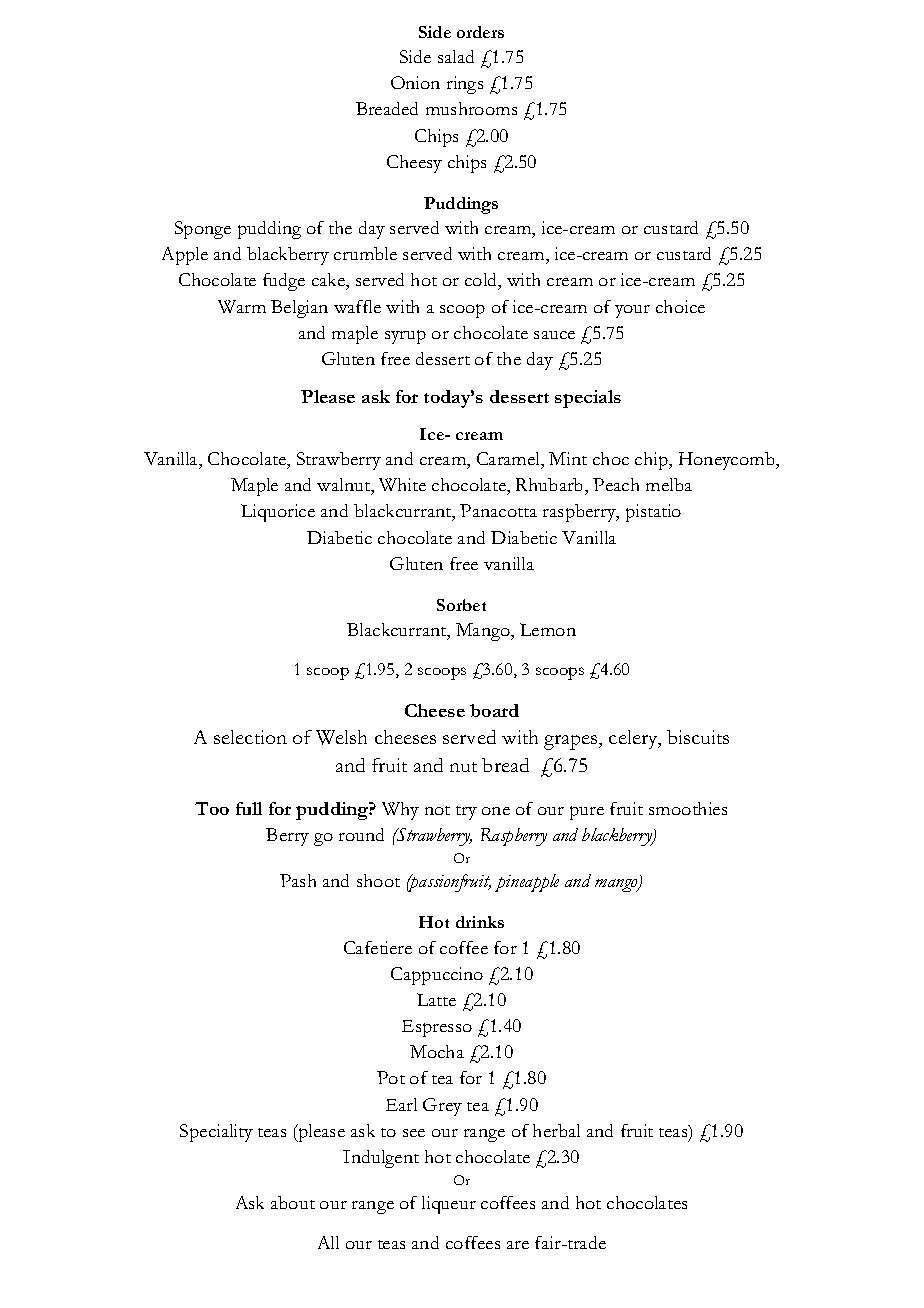  I want to click on about, so click(293, 1202).
